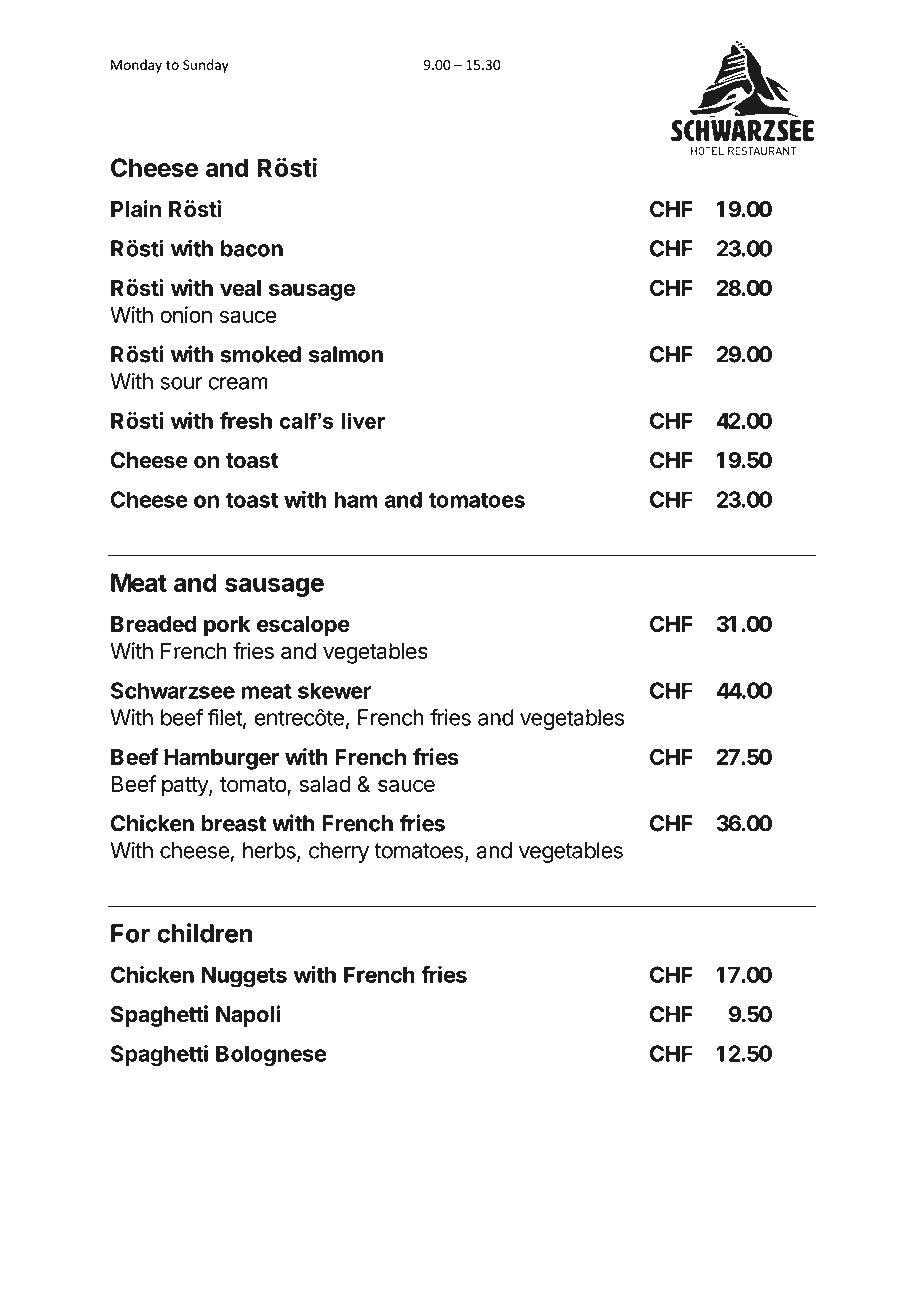 The image size is (924, 1308). Describe the element at coordinates (153, 624) in the page. I see `Breaded` at that location.
